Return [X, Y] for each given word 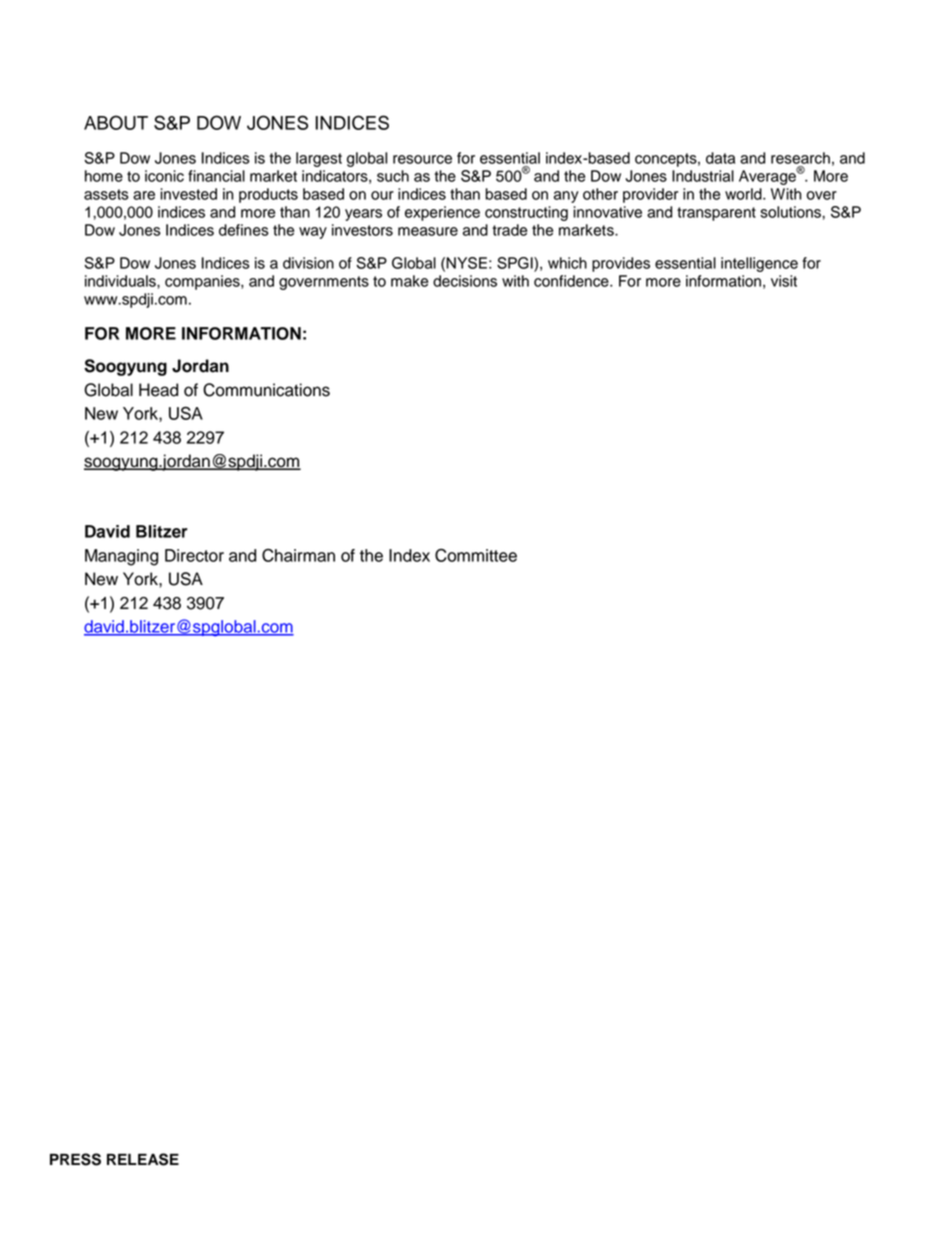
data [720, 158]
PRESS [75, 1159]
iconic [164, 176]
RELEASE [143, 1159]
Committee [476, 555]
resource [422, 159]
